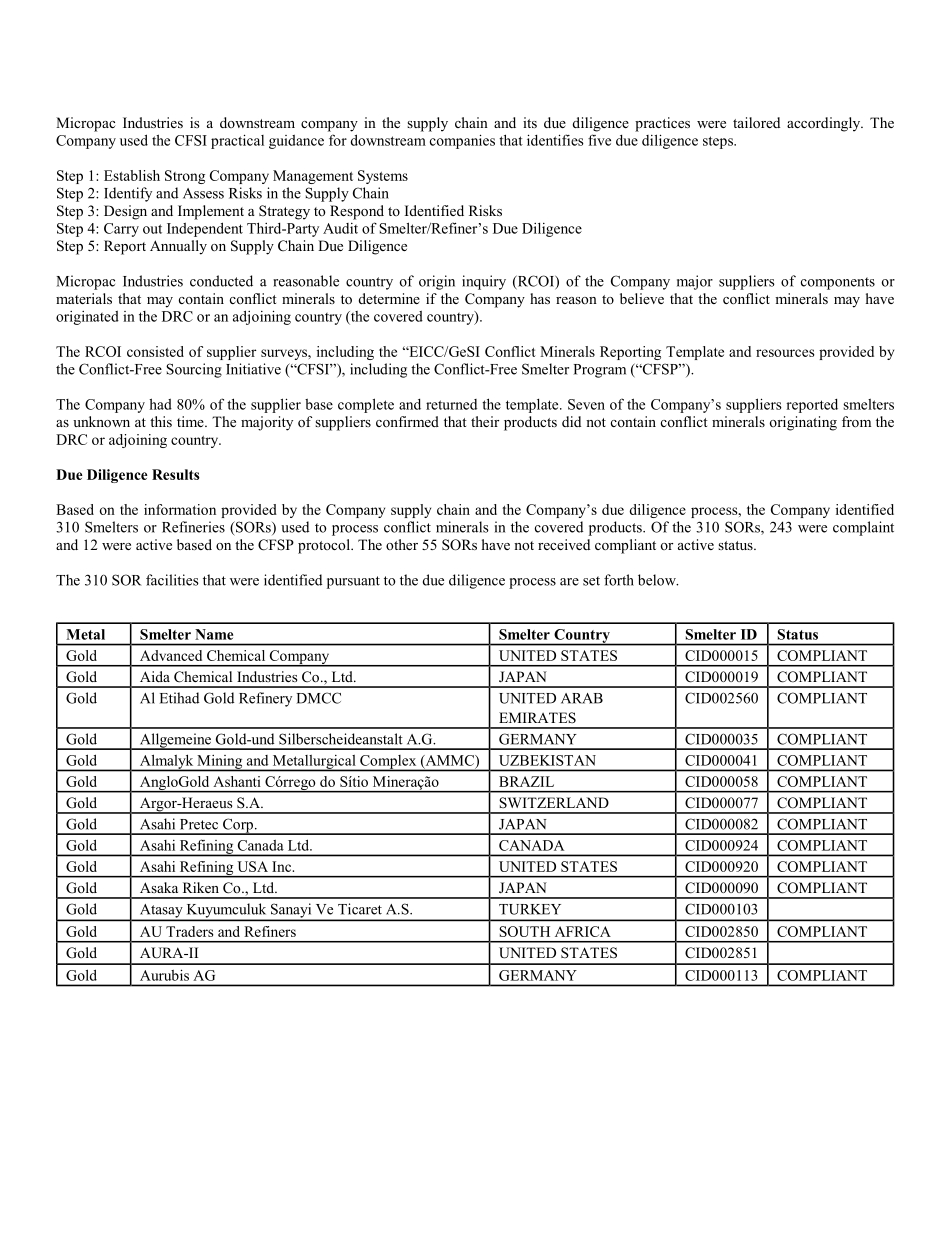 This image has width=952, height=1233. I want to click on other, so click(402, 544).
